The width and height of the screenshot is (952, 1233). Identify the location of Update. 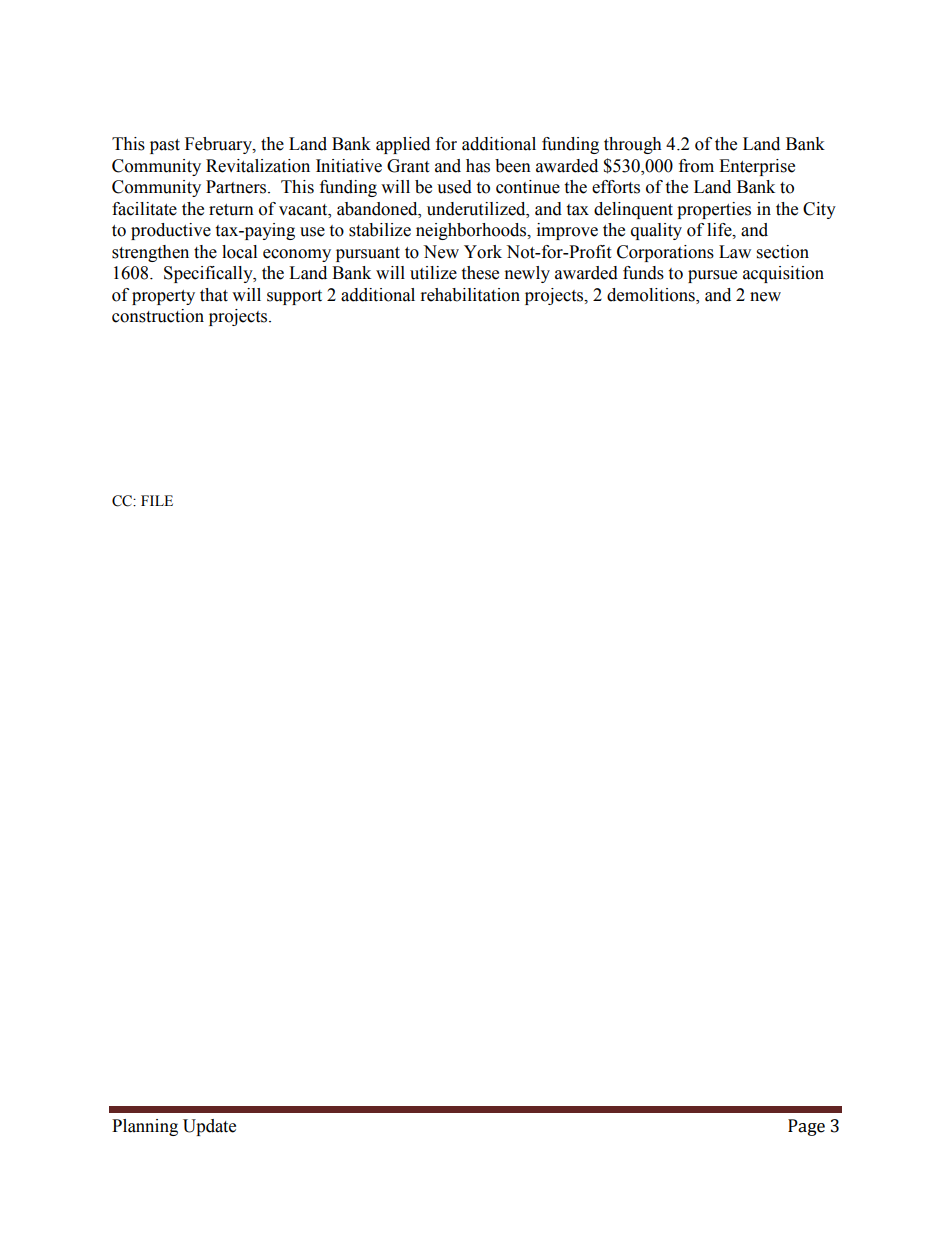
(209, 1127).
